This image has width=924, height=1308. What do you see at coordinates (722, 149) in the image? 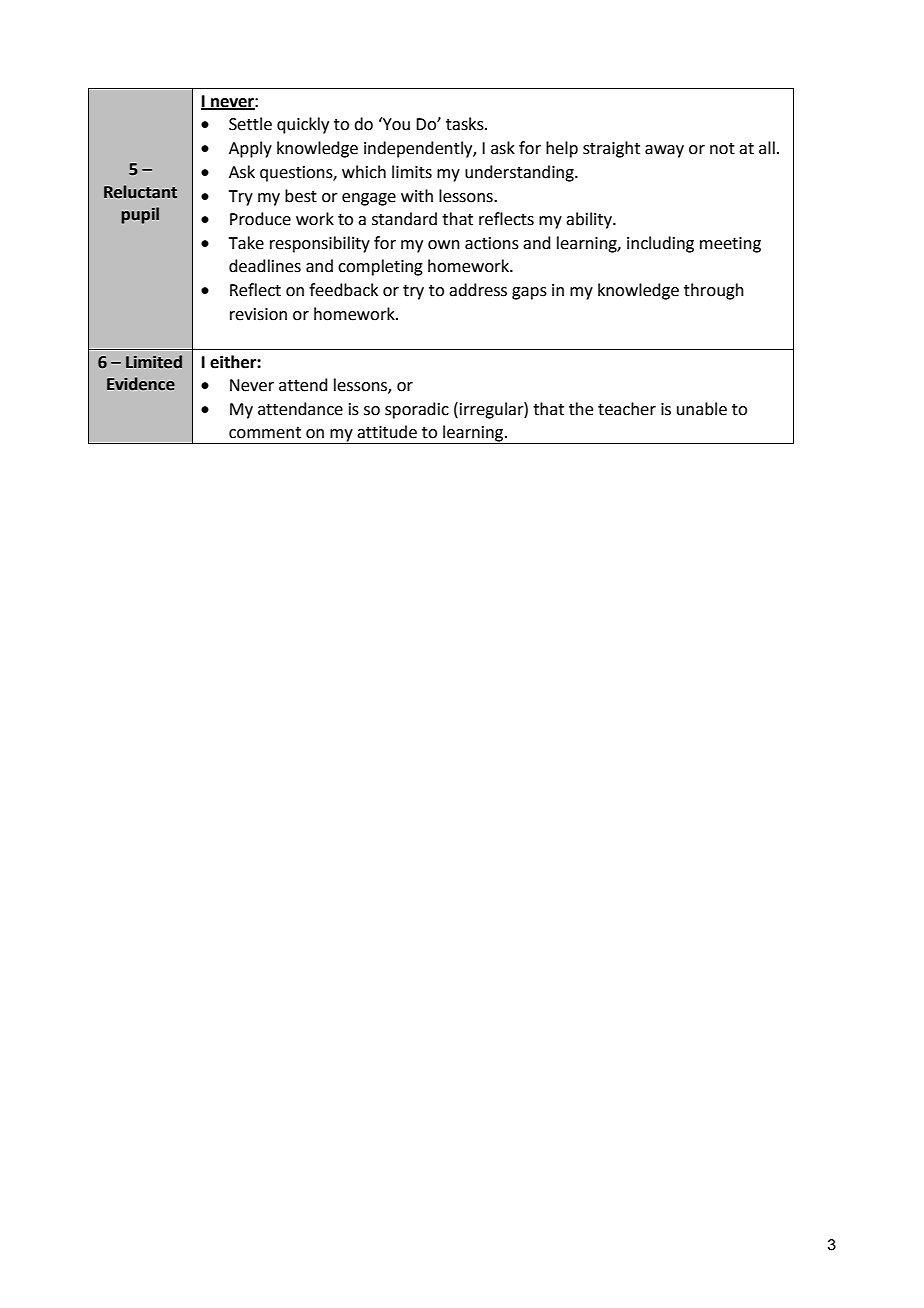
I see `not` at bounding box center [722, 149].
